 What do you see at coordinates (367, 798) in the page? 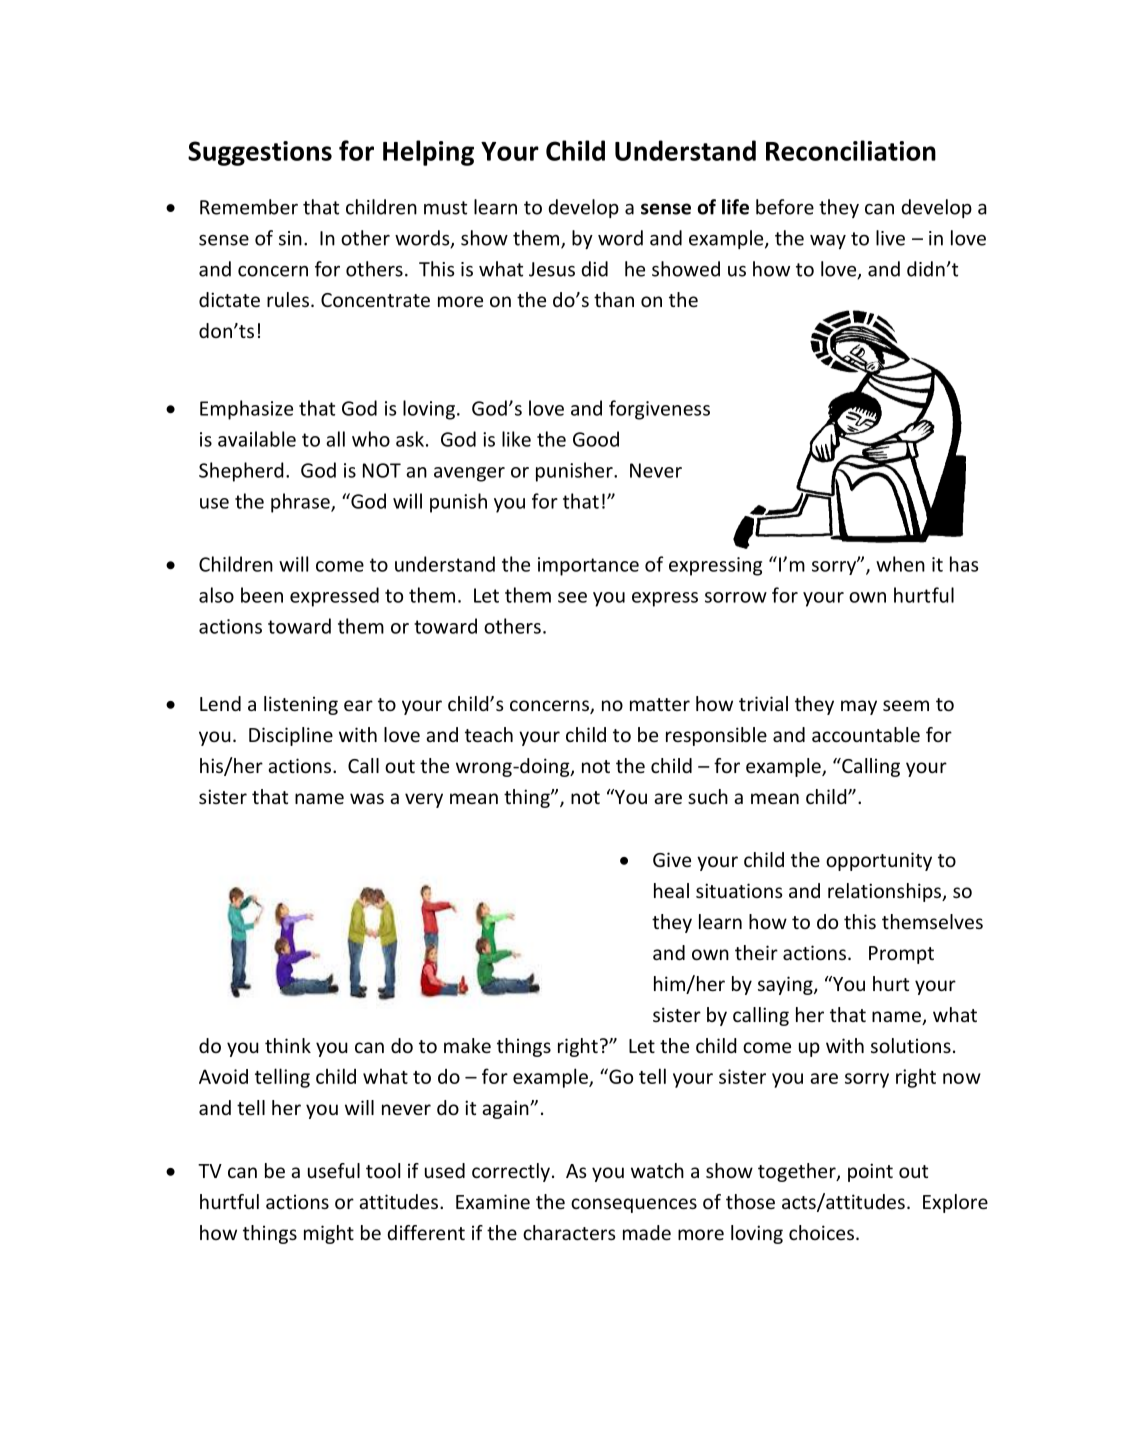
I see `was` at bounding box center [367, 798].
